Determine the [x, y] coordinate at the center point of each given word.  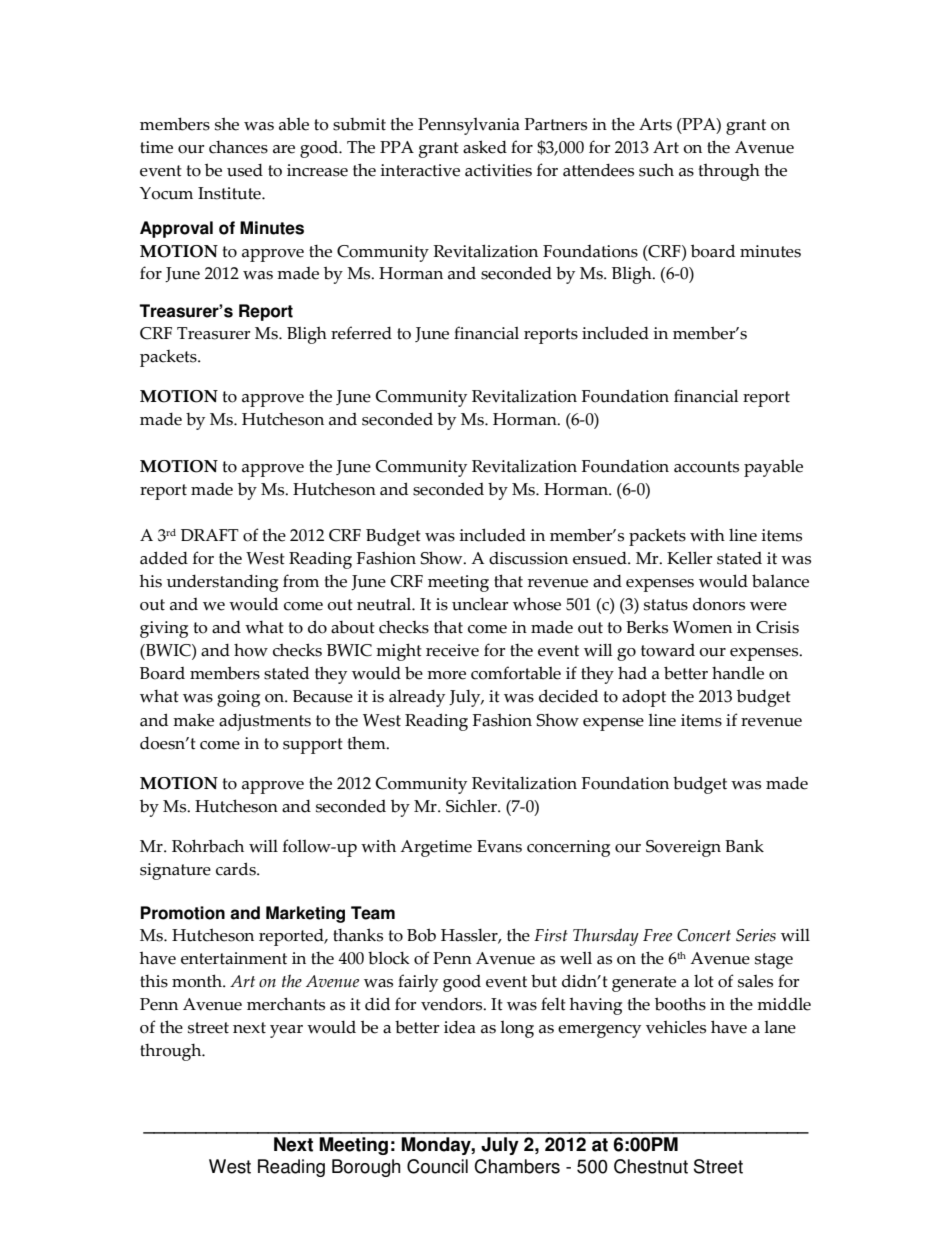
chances [238, 147]
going [238, 698]
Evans [499, 846]
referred [361, 333]
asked [485, 147]
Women [702, 627]
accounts [706, 467]
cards [237, 869]
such [656, 170]
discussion [528, 558]
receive [452, 650]
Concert [704, 935]
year [286, 1031]
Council [437, 1166]
